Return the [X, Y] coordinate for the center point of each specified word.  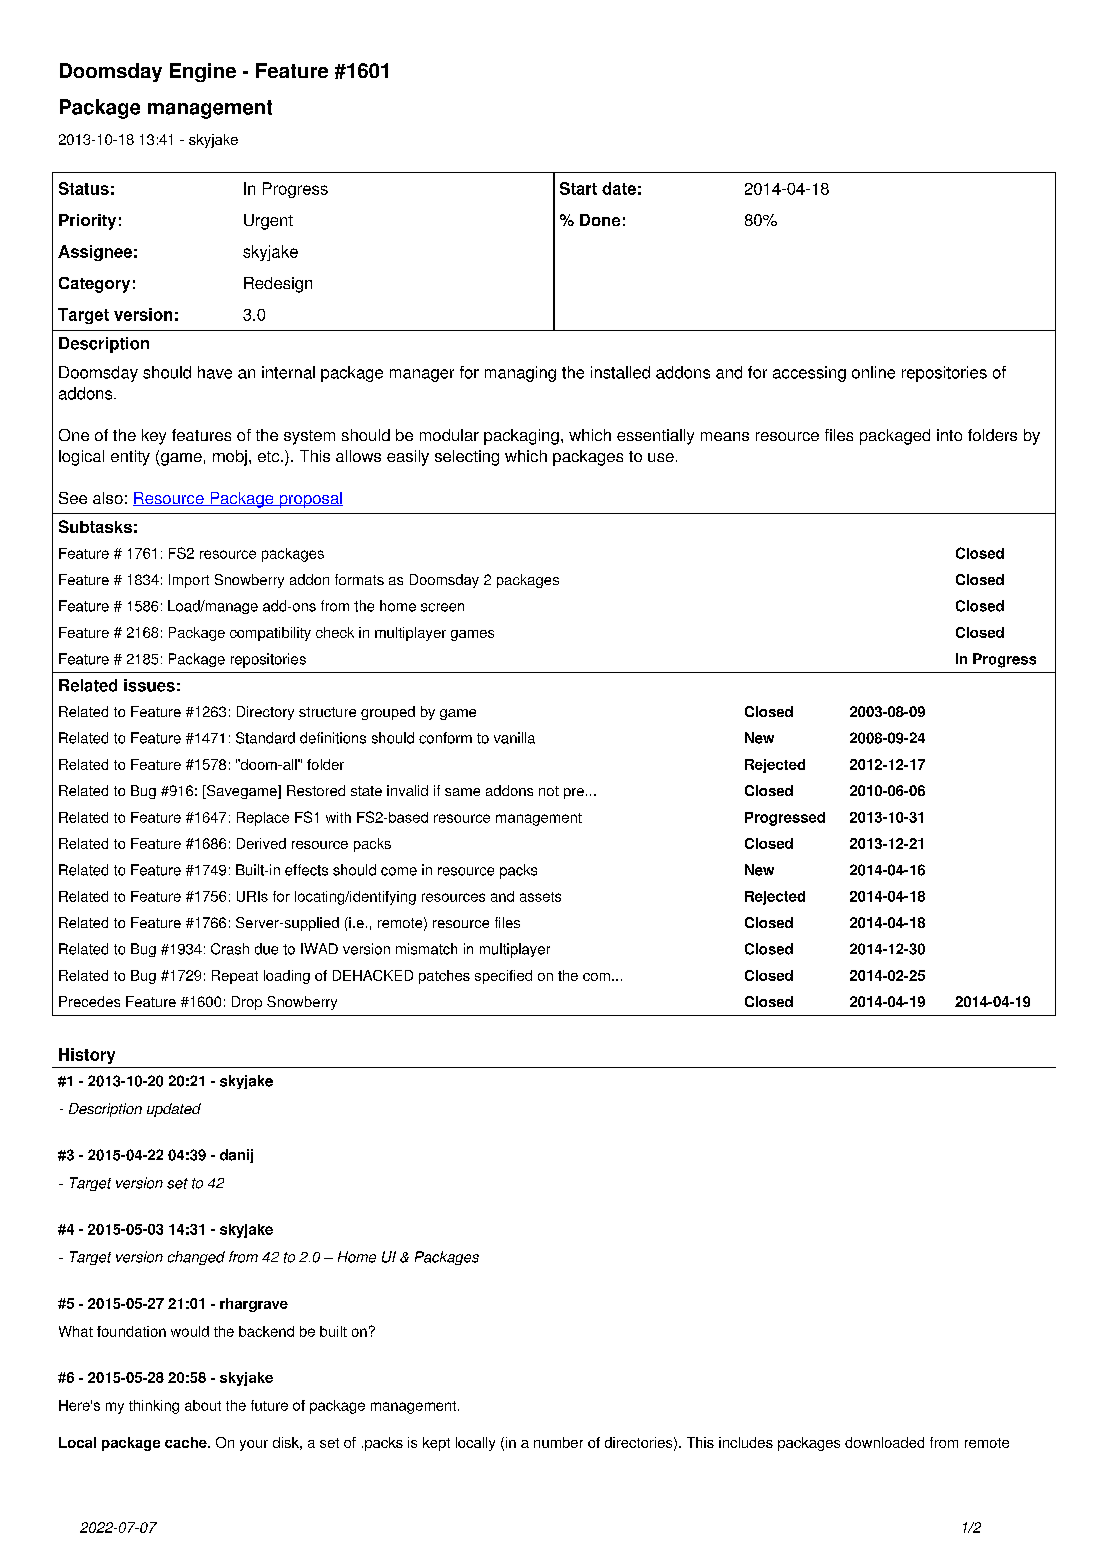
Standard [265, 738]
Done [600, 220]
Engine [203, 72]
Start [578, 188]
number [558, 1442]
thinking [154, 1407]
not [549, 791]
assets [540, 897]
